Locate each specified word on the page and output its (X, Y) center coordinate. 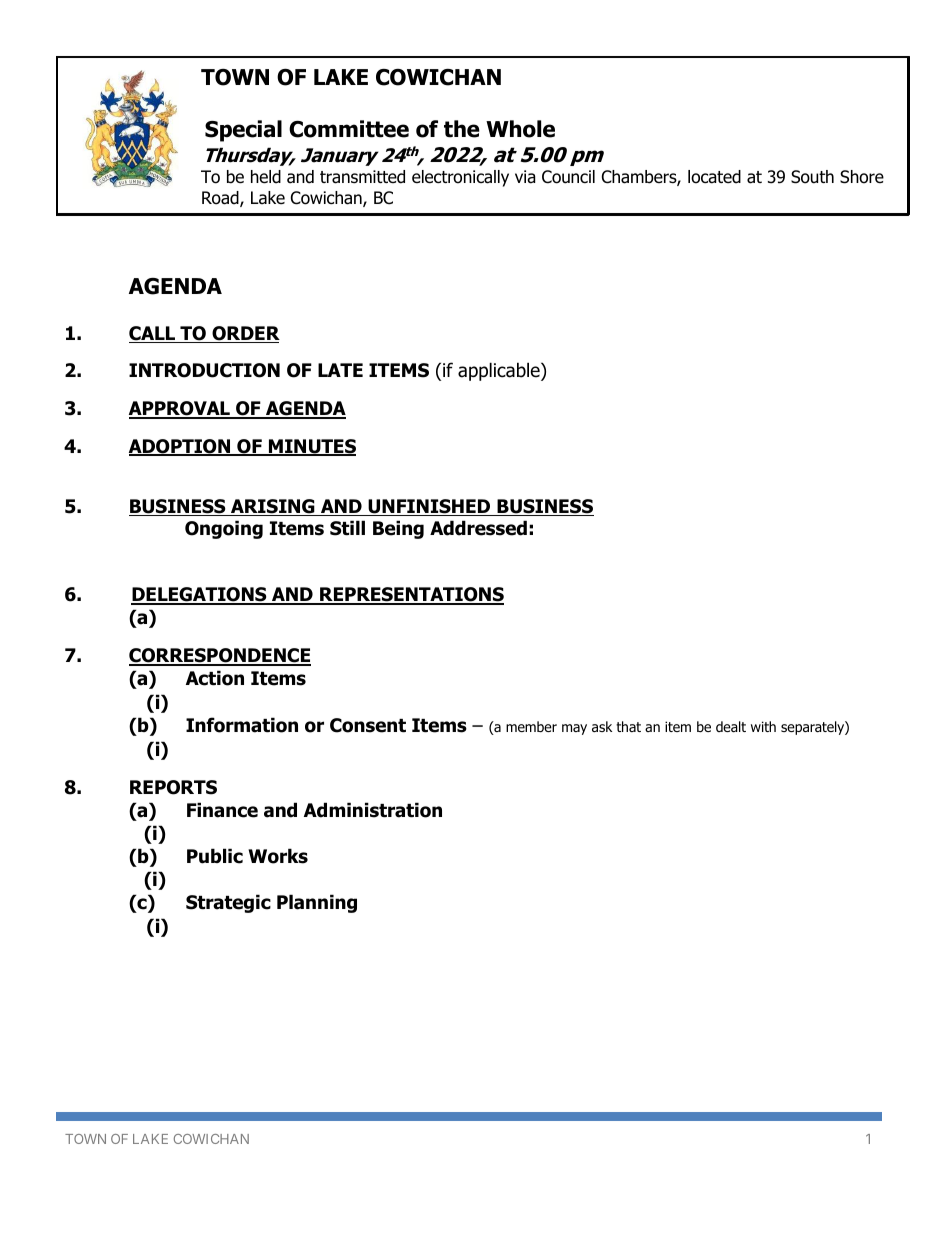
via (525, 177)
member (531, 726)
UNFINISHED (429, 507)
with (763, 726)
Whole (520, 129)
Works (278, 856)
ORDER (245, 334)
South (812, 177)
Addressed (478, 528)
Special (243, 131)
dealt (731, 726)
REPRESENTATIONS (411, 595)
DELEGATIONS (200, 595)
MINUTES (311, 447)
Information (242, 725)
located (714, 177)
